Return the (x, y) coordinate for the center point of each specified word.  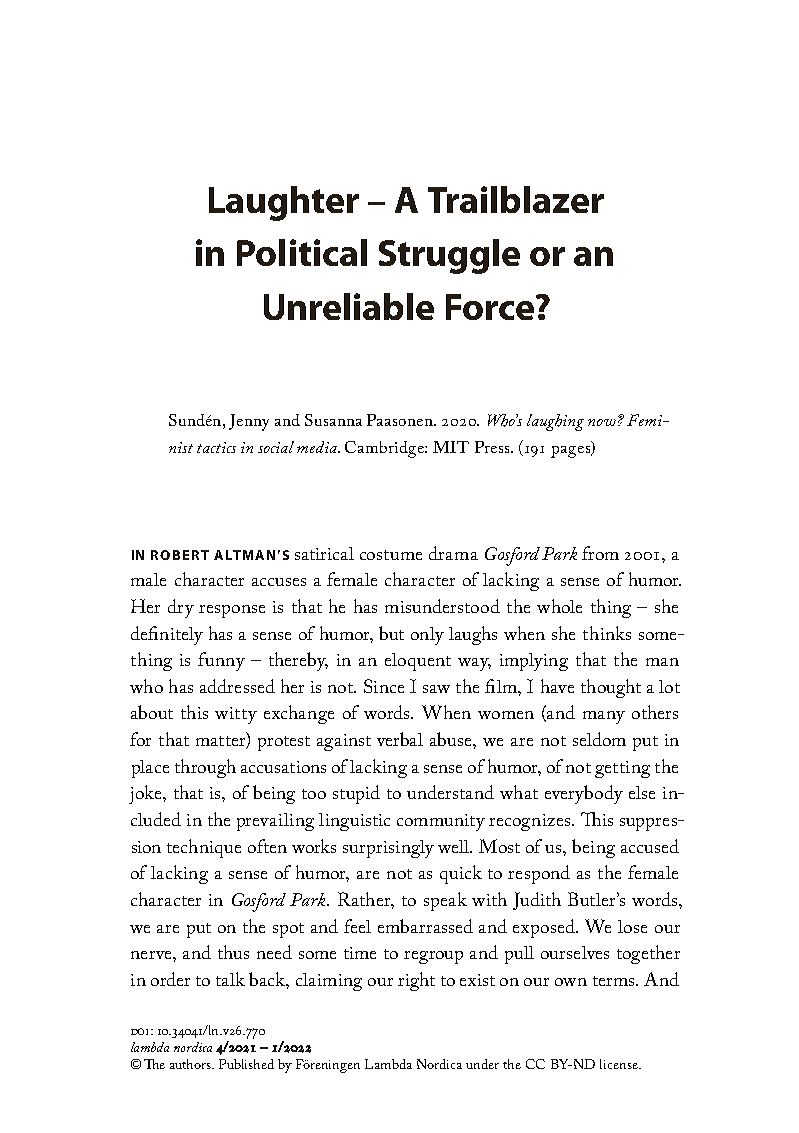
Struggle (449, 256)
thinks (607, 633)
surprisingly (388, 849)
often (267, 846)
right (416, 981)
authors (192, 1064)
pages (572, 452)
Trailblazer (516, 199)
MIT (451, 447)
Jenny (249, 422)
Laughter (284, 203)
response (232, 611)
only (427, 636)
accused (650, 846)
